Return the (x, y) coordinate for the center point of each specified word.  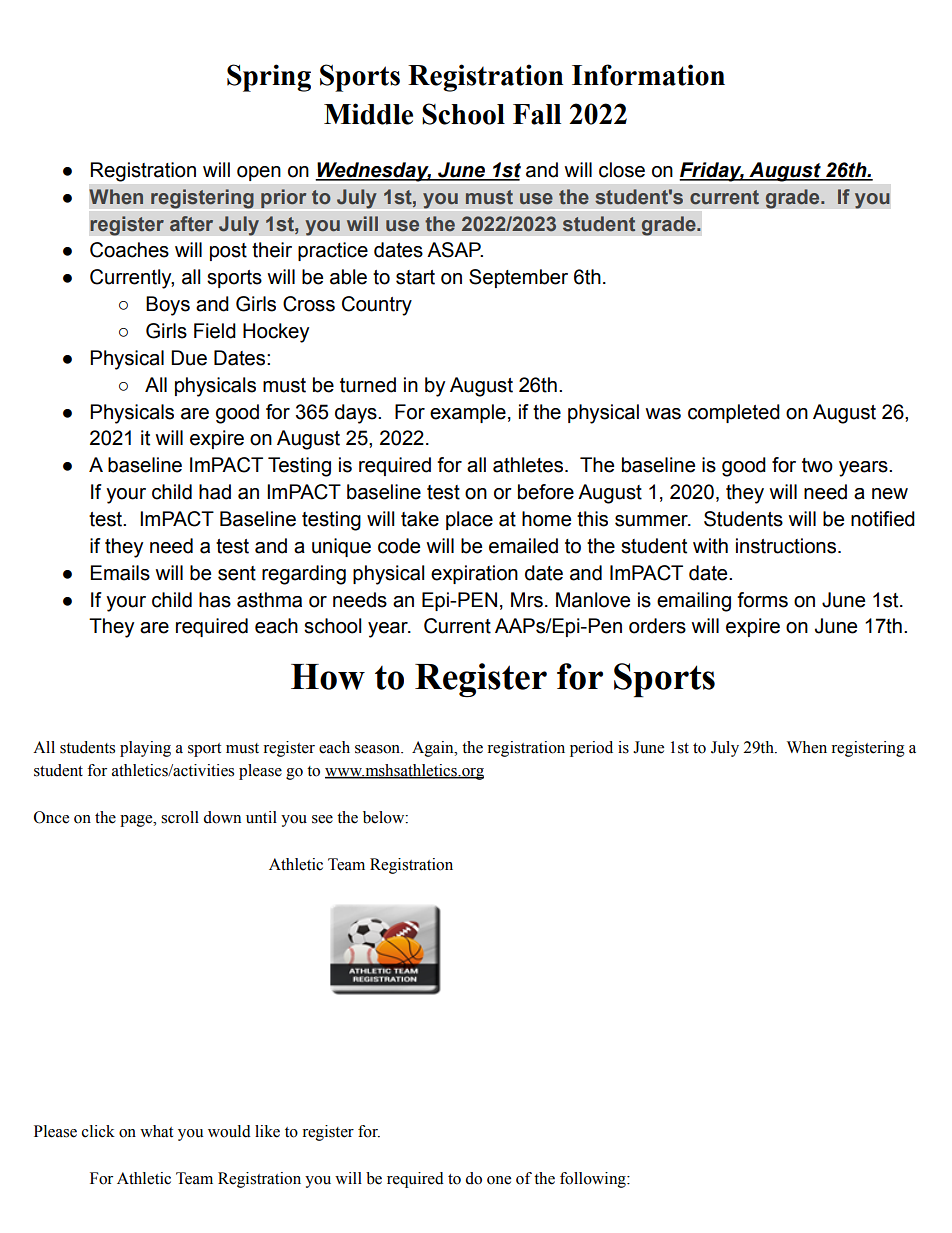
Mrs (527, 600)
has (215, 600)
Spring (269, 78)
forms (762, 600)
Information (648, 75)
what (156, 1131)
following (594, 1180)
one (499, 1180)
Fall (537, 114)
